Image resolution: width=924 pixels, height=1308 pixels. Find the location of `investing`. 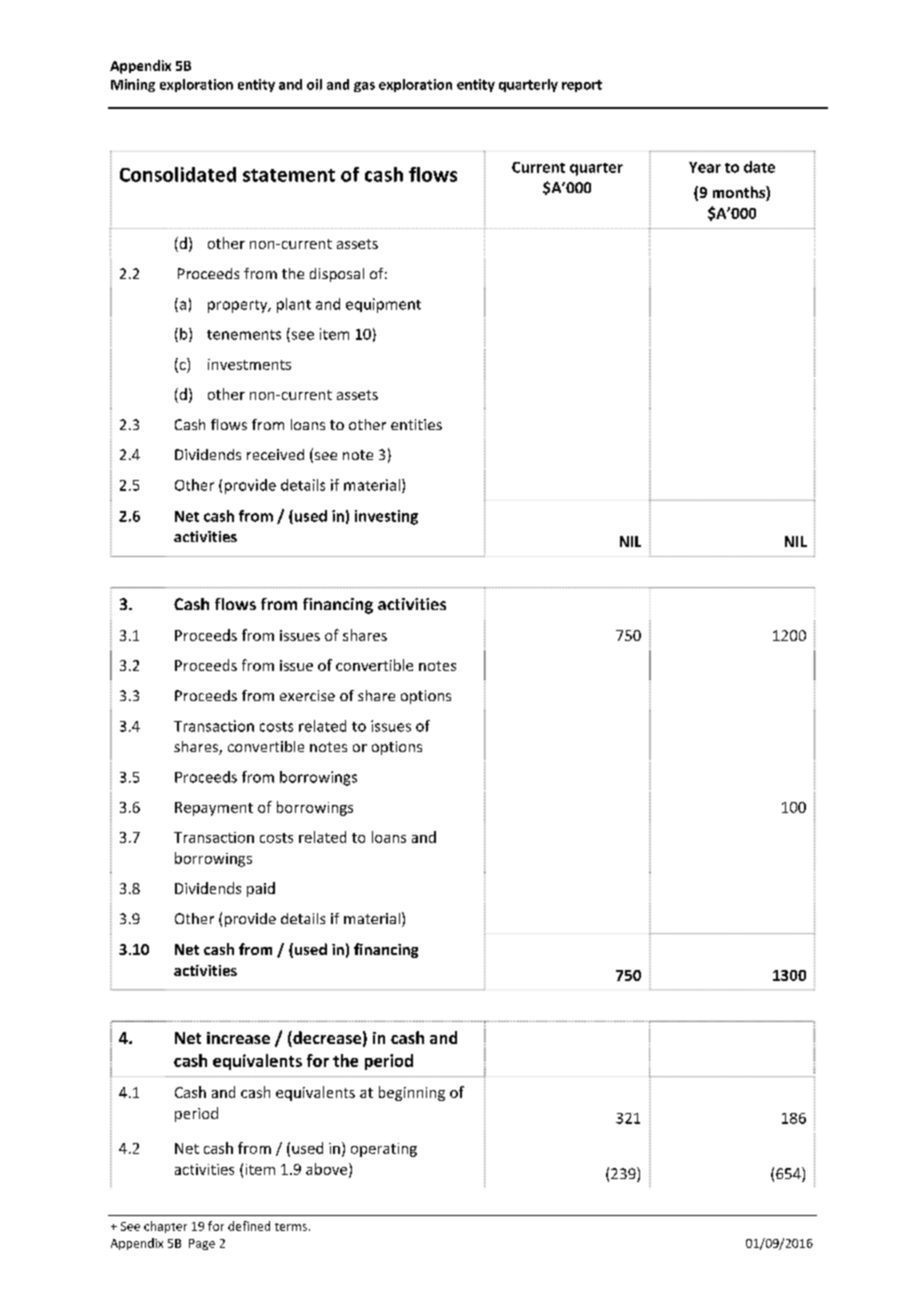

investing is located at coordinates (386, 517).
